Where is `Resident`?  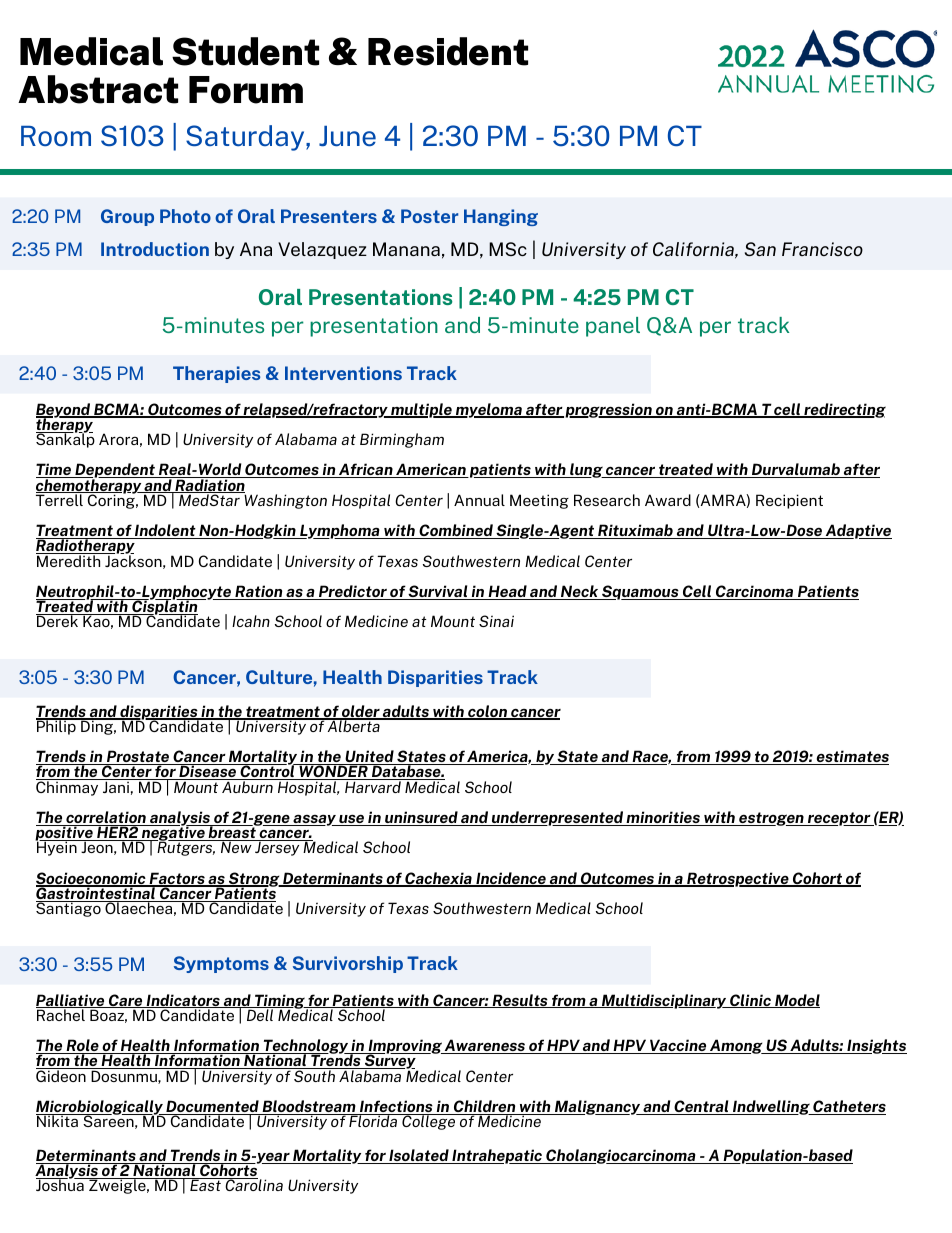 Resident is located at coordinates (448, 51).
